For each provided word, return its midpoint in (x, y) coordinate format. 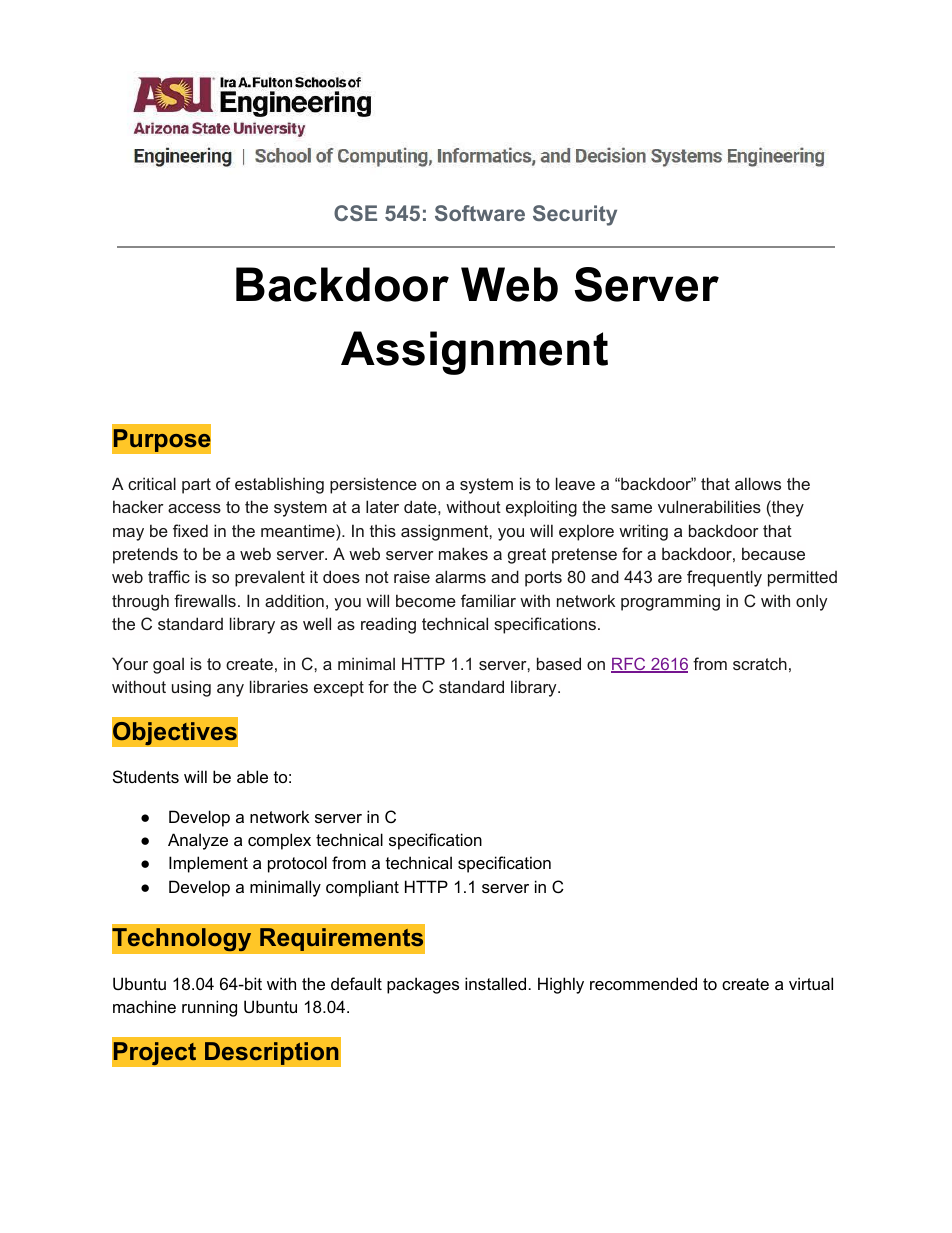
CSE (355, 213)
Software (480, 213)
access (194, 508)
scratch (760, 663)
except (339, 689)
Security (575, 215)
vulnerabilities (709, 506)
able (252, 776)
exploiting (541, 508)
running (209, 1008)
